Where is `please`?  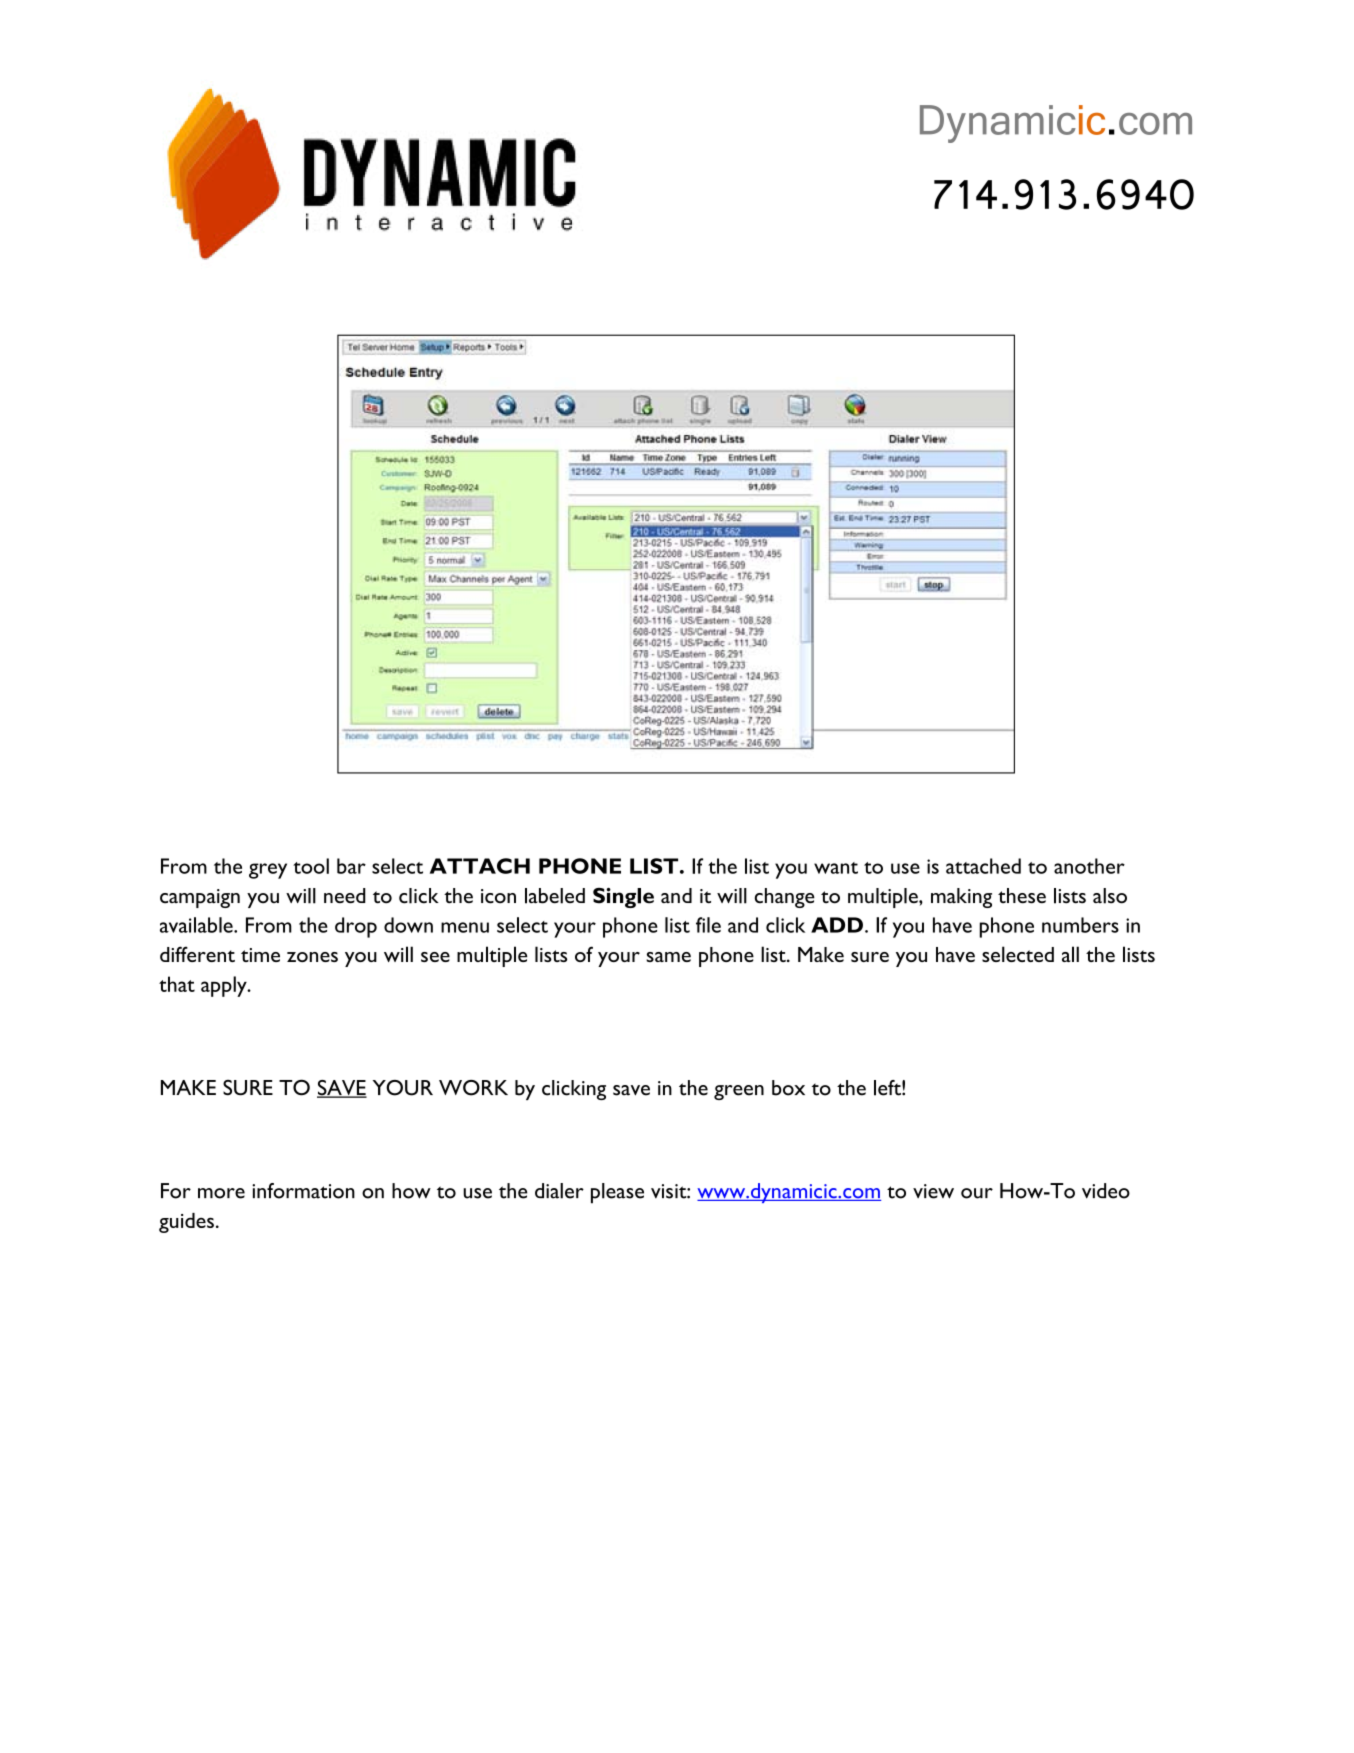 please is located at coordinates (617, 1193).
